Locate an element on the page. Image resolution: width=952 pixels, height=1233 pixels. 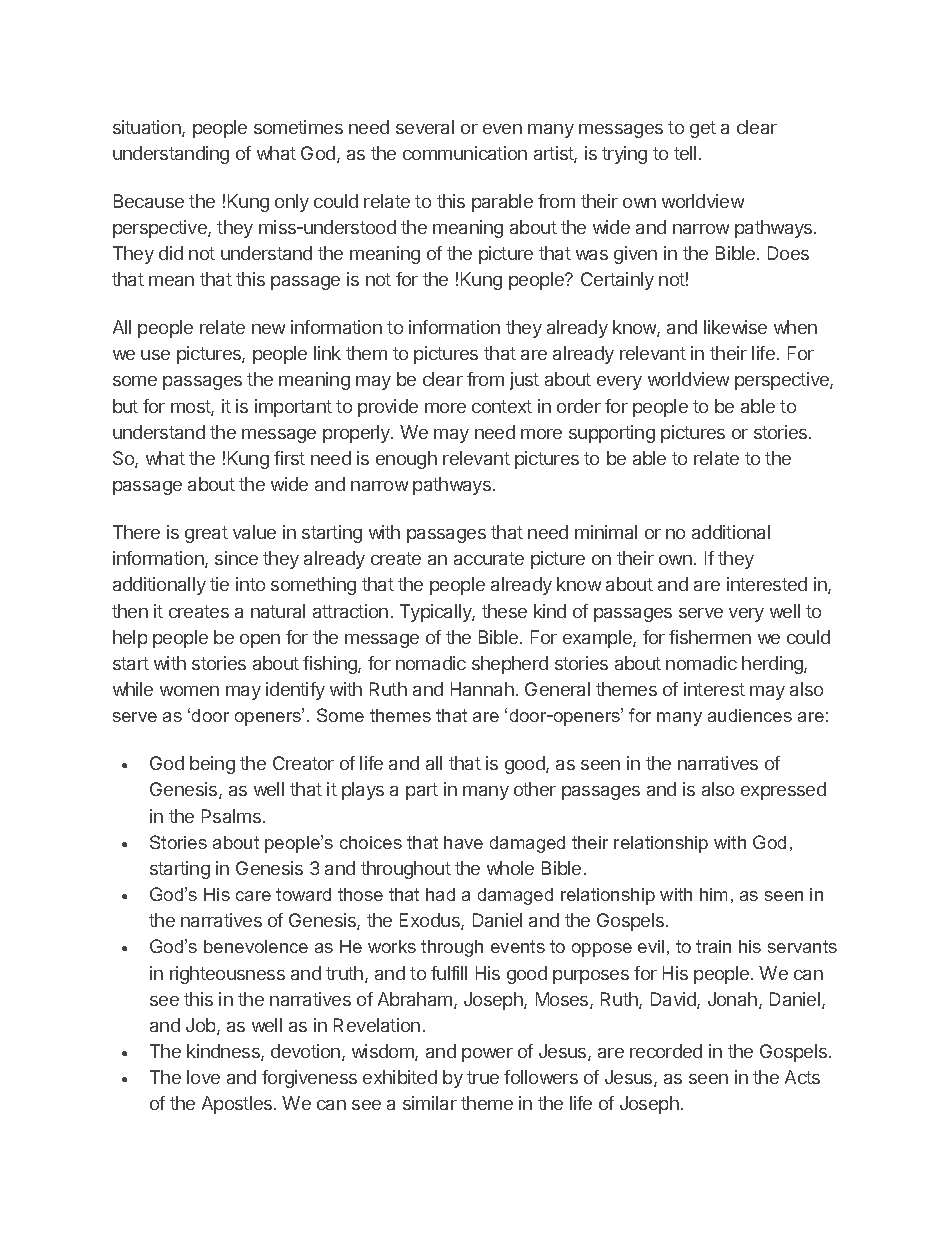
tell is located at coordinates (685, 153).
